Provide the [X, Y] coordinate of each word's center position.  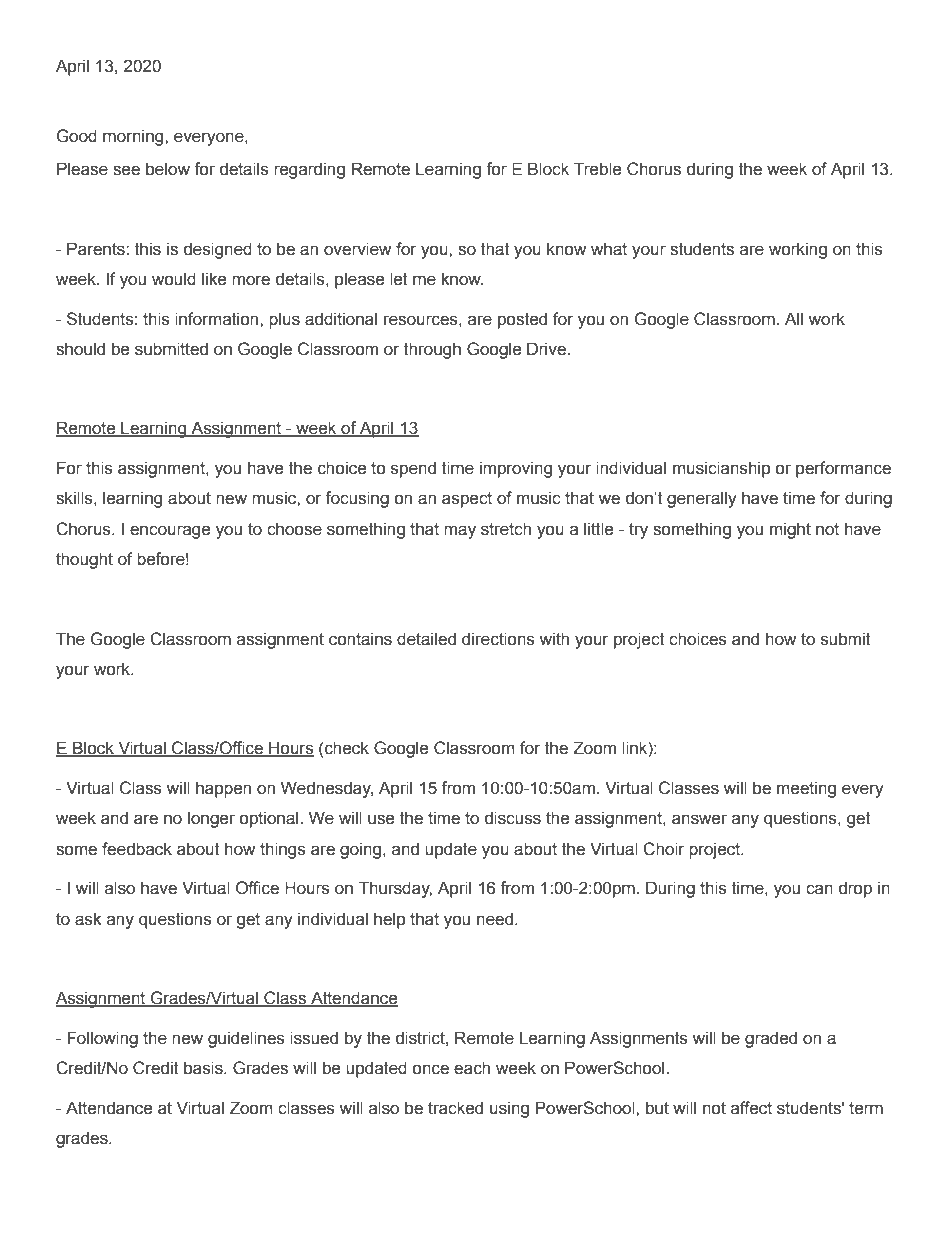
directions [498, 639]
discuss [513, 818]
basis [204, 1068]
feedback [137, 849]
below [168, 169]
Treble [597, 169]
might [790, 530]
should [80, 349]
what [609, 249]
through [432, 350]
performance [843, 469]
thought [84, 560]
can [819, 889]
